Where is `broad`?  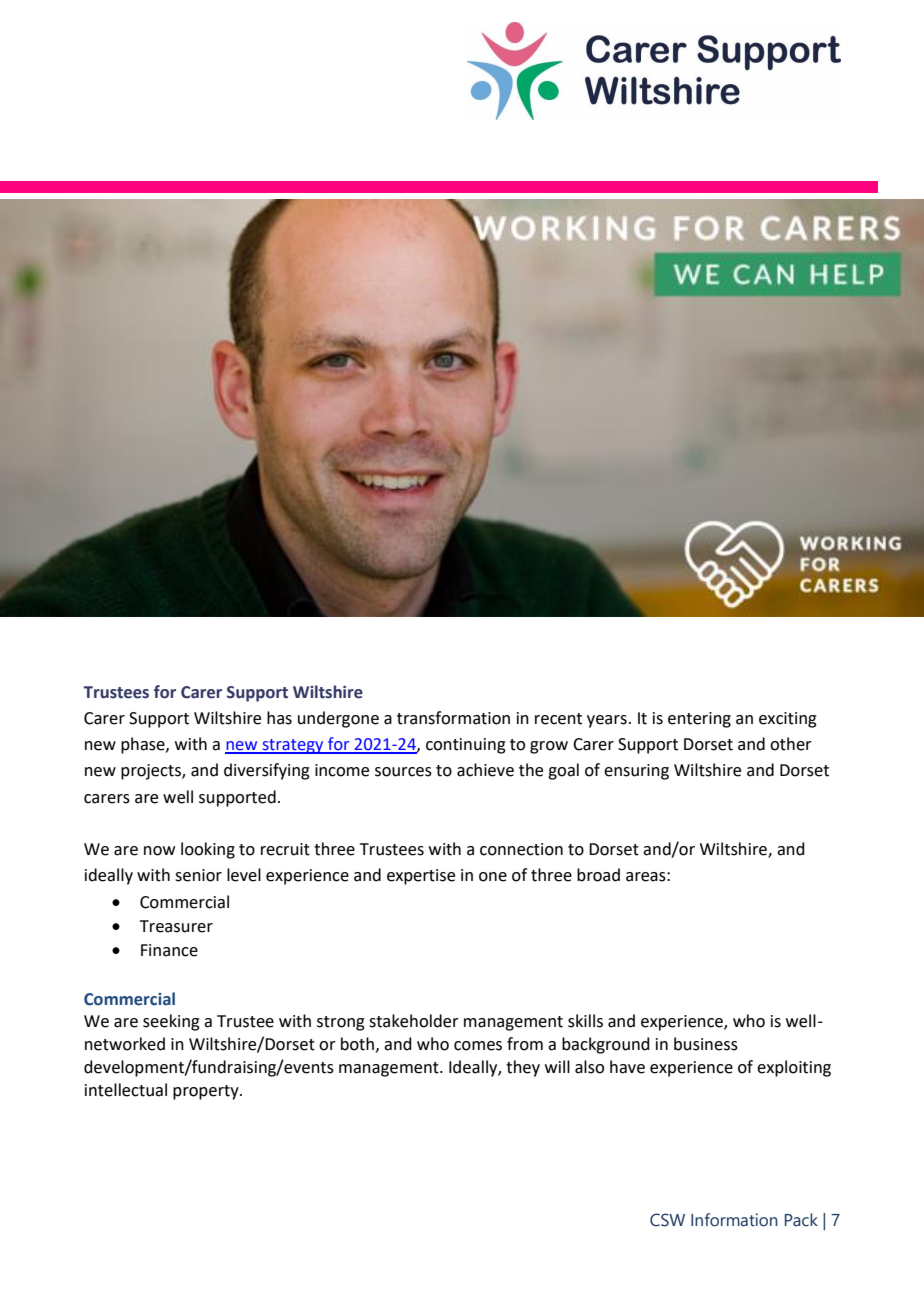
broad is located at coordinates (598, 875).
